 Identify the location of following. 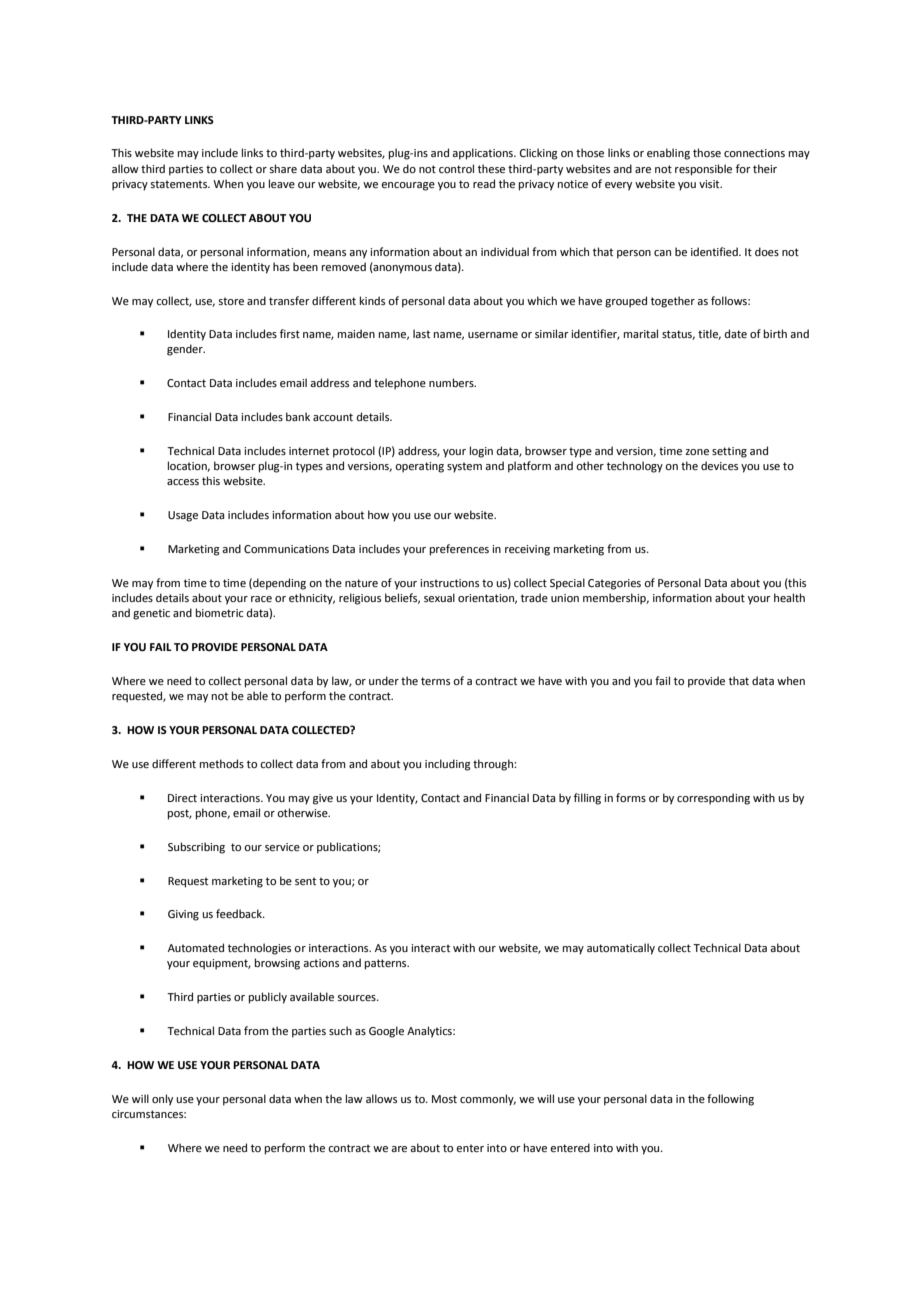
(730, 1100).
